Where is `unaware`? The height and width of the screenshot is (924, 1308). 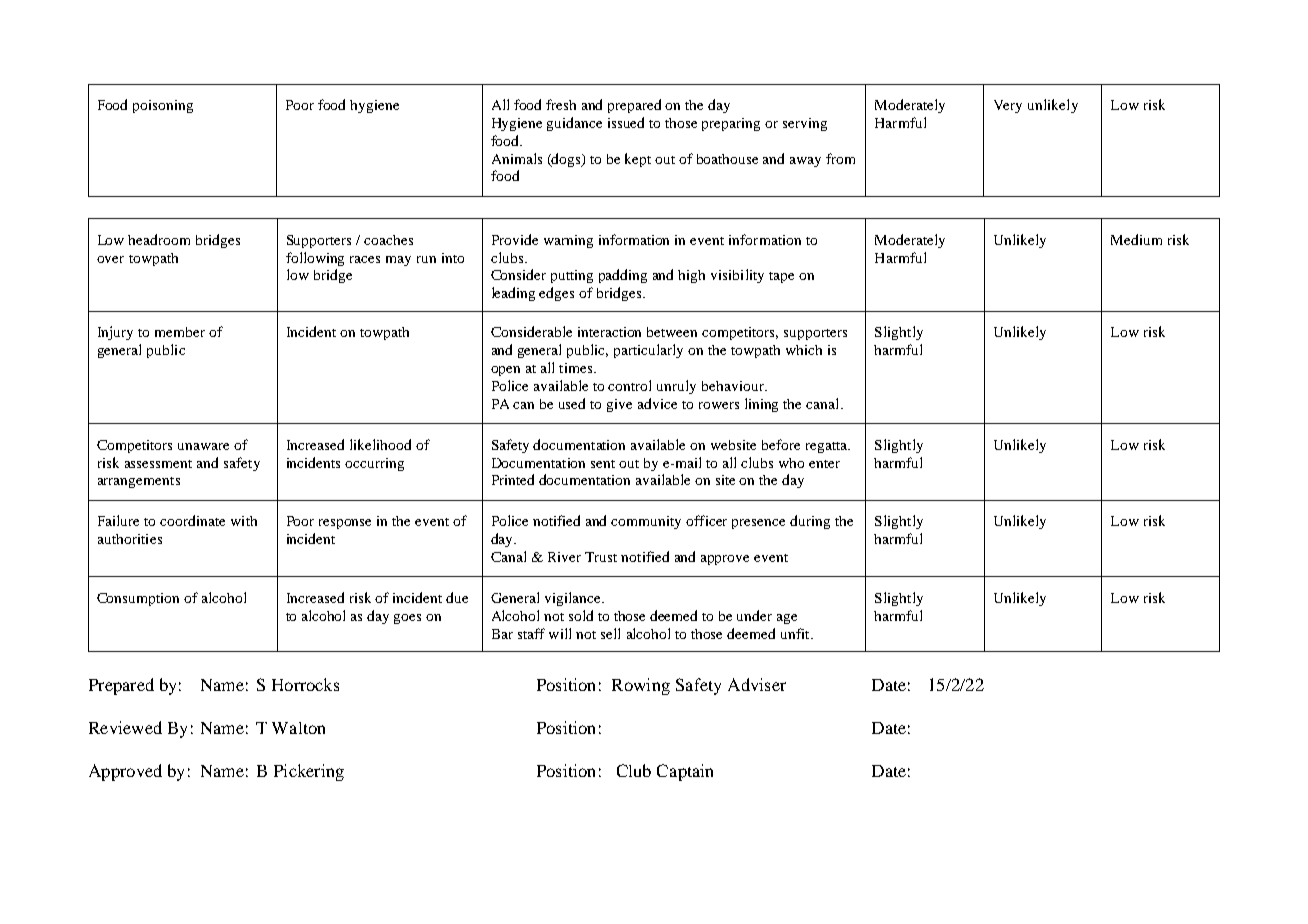 unaware is located at coordinates (203, 446).
